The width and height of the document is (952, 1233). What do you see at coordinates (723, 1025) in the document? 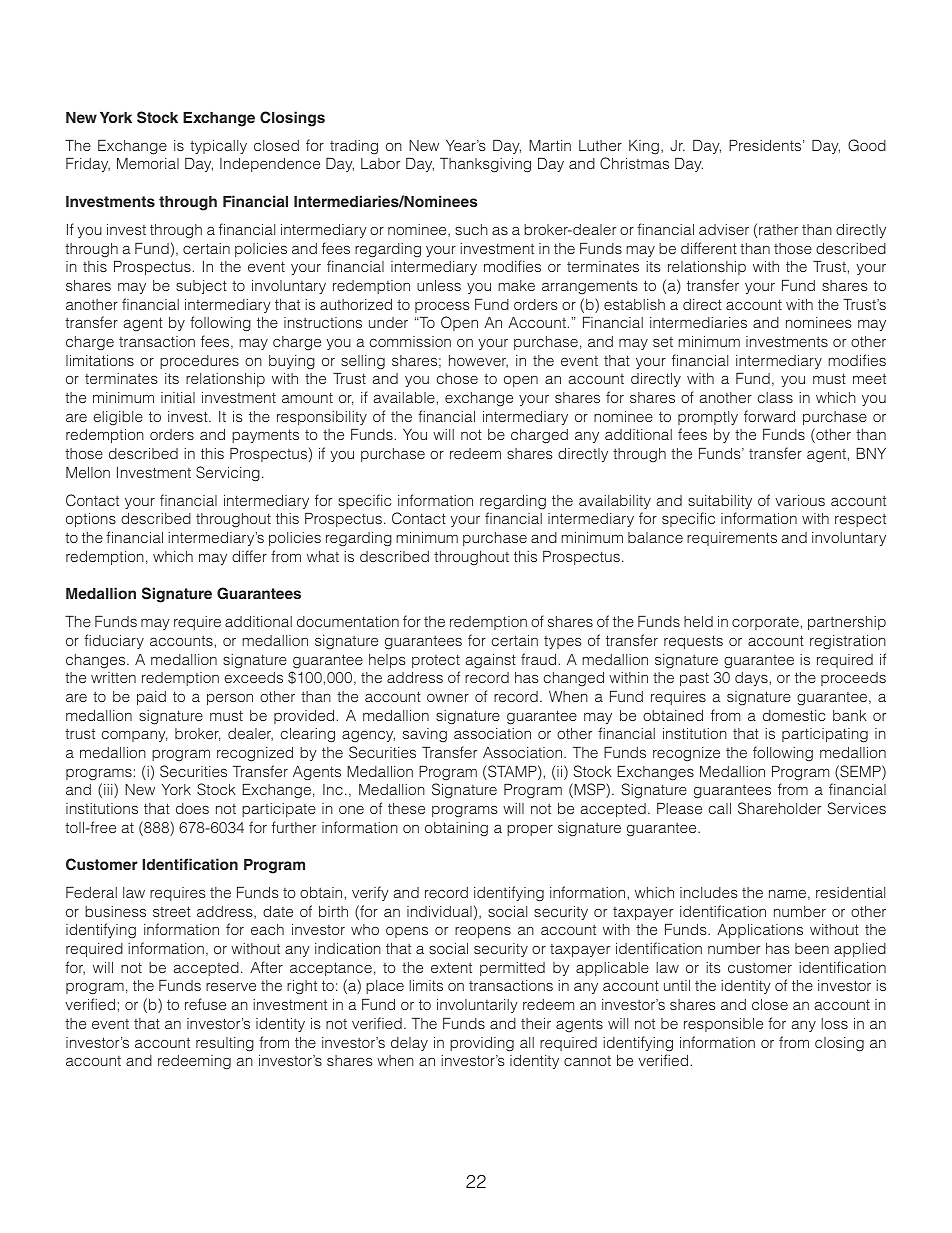
I see `responsible` at bounding box center [723, 1025].
